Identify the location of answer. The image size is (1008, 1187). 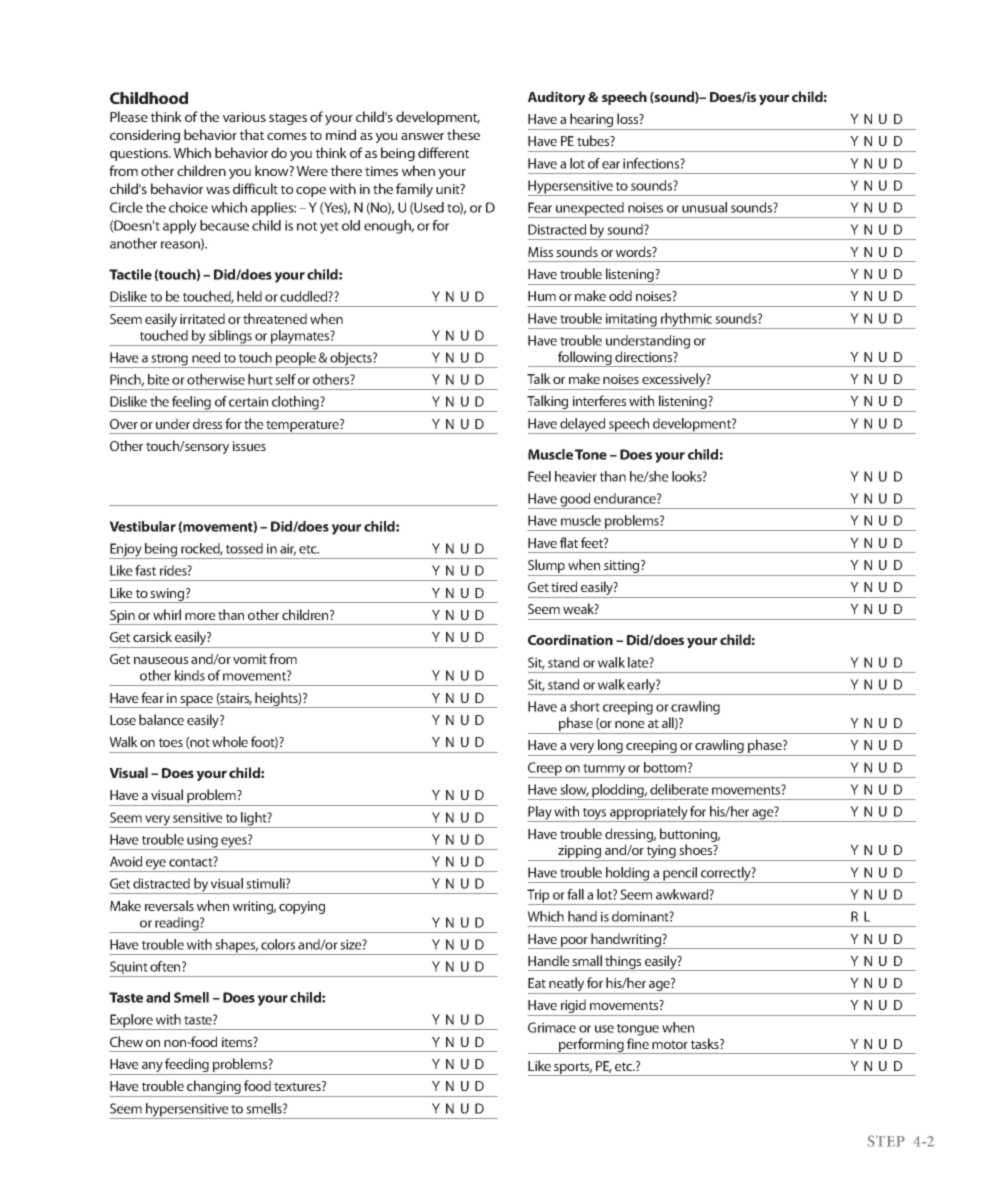
(422, 136).
